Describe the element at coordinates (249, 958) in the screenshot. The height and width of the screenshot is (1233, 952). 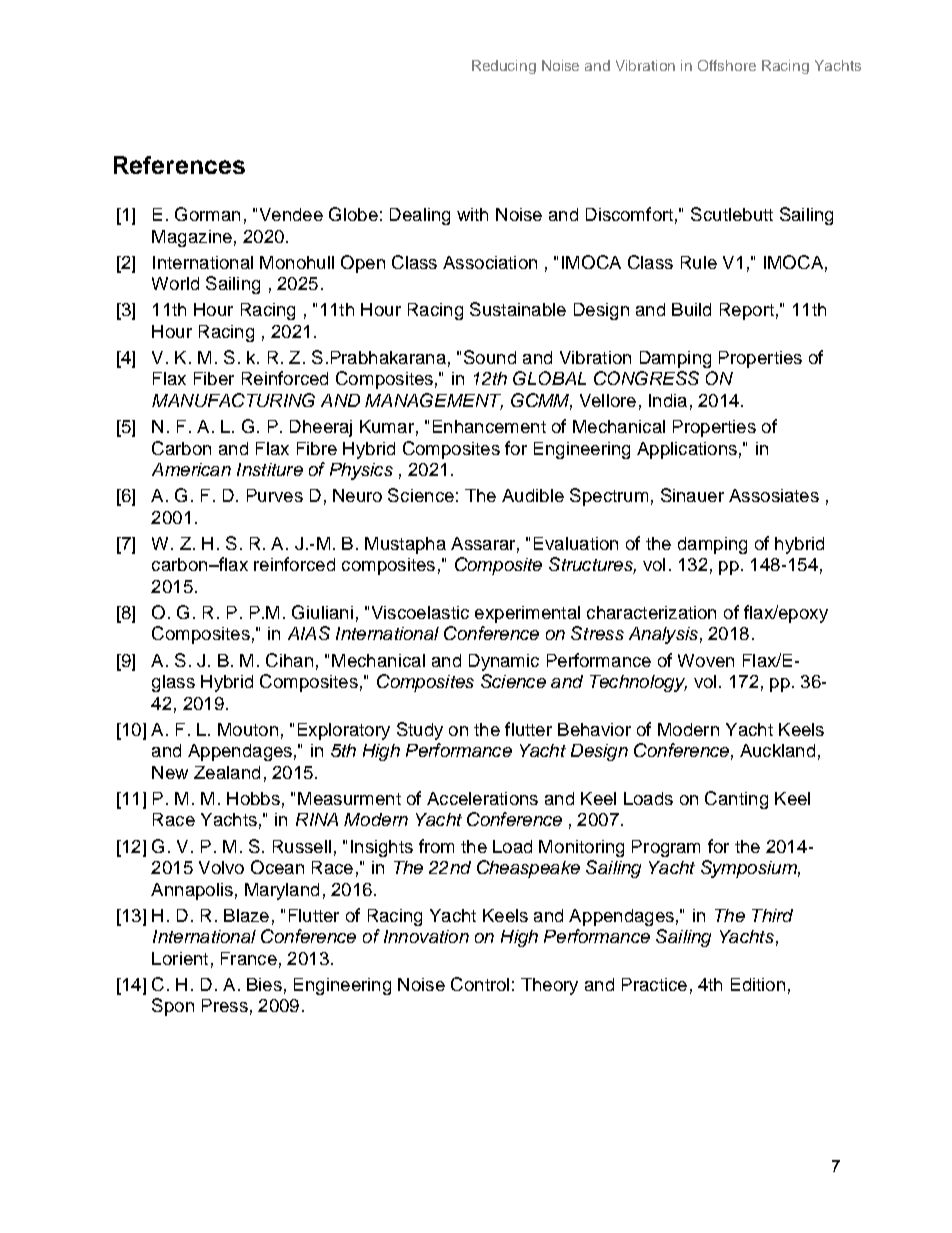
I see `France` at that location.
